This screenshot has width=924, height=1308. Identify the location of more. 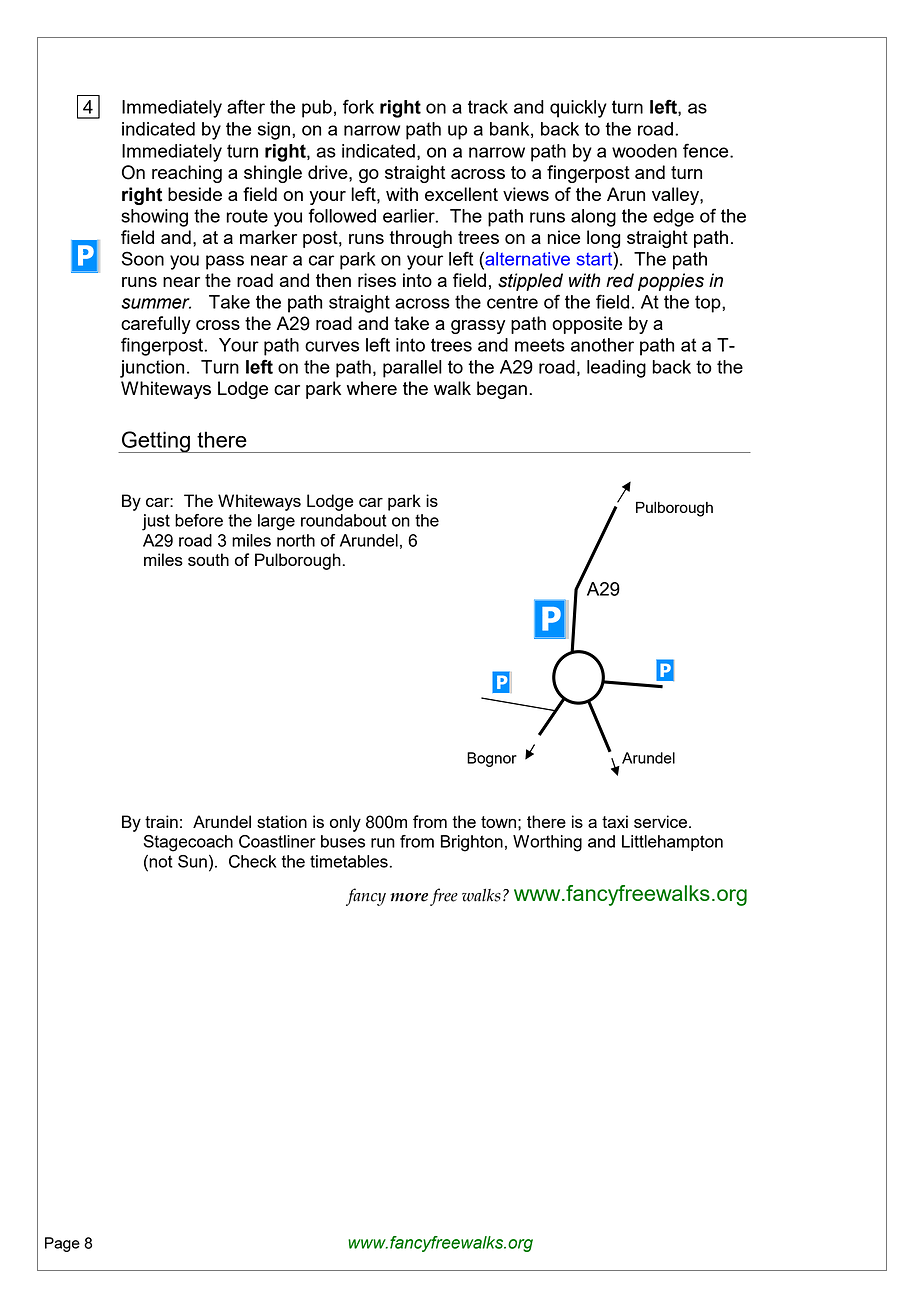
(409, 897).
